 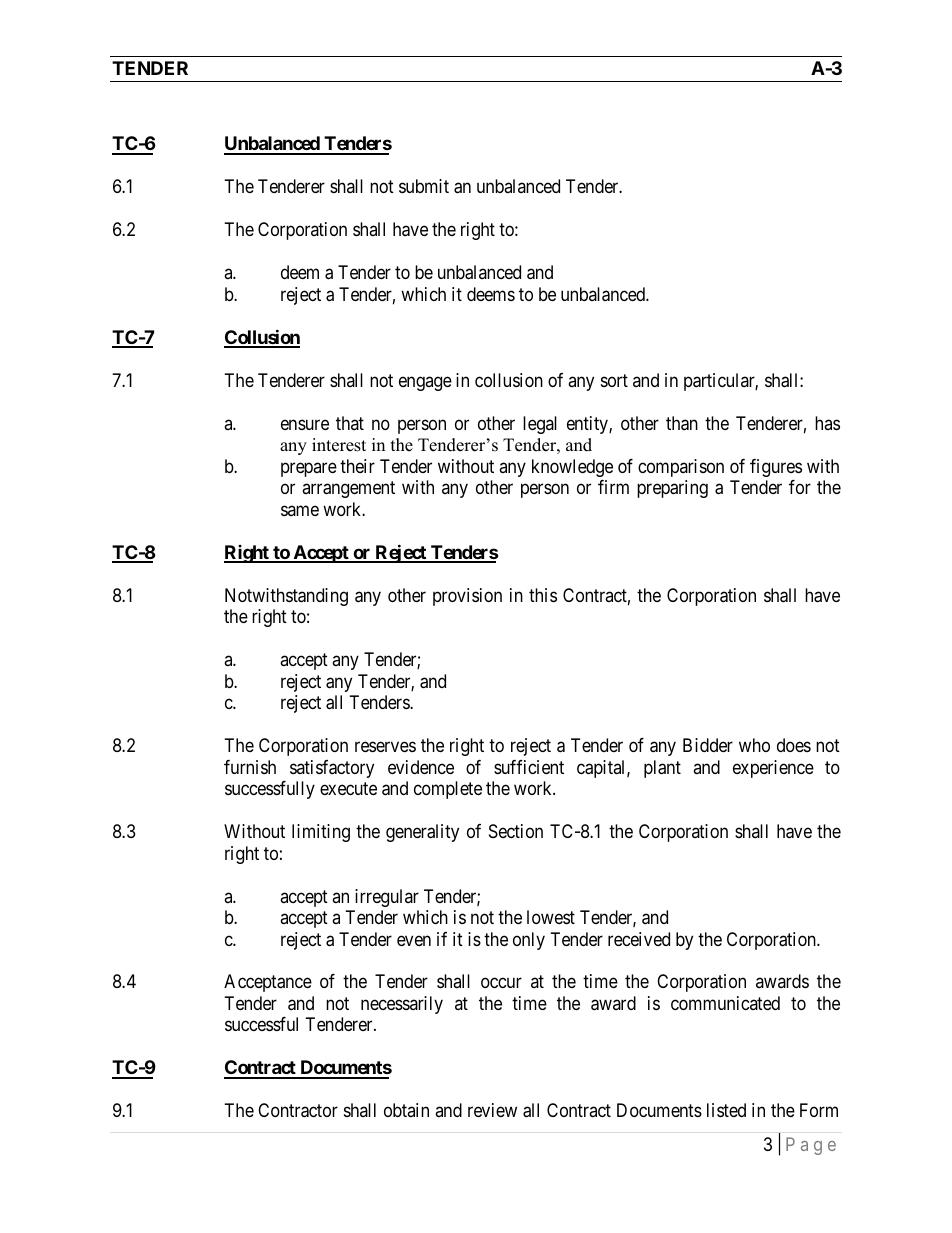 I want to click on review, so click(x=492, y=1110).
